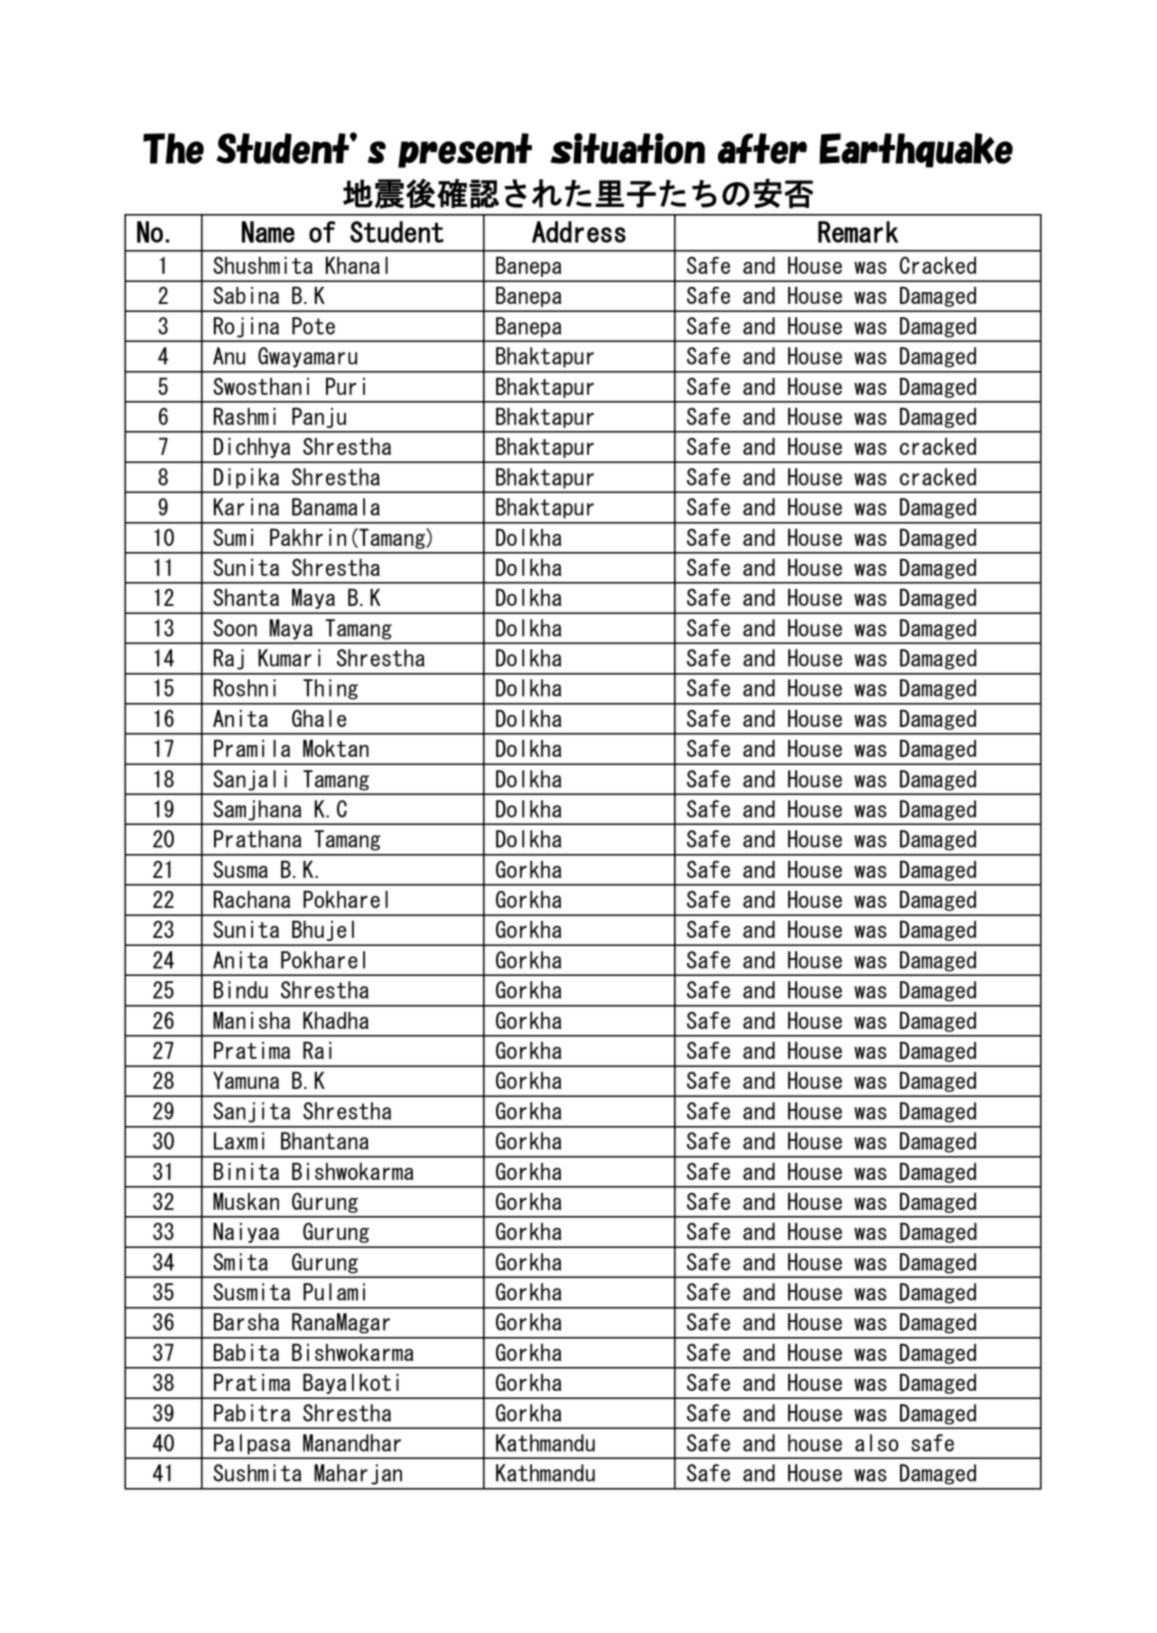 The width and height of the image is (1157, 1633). What do you see at coordinates (289, 658) in the image?
I see `Kumari` at bounding box center [289, 658].
